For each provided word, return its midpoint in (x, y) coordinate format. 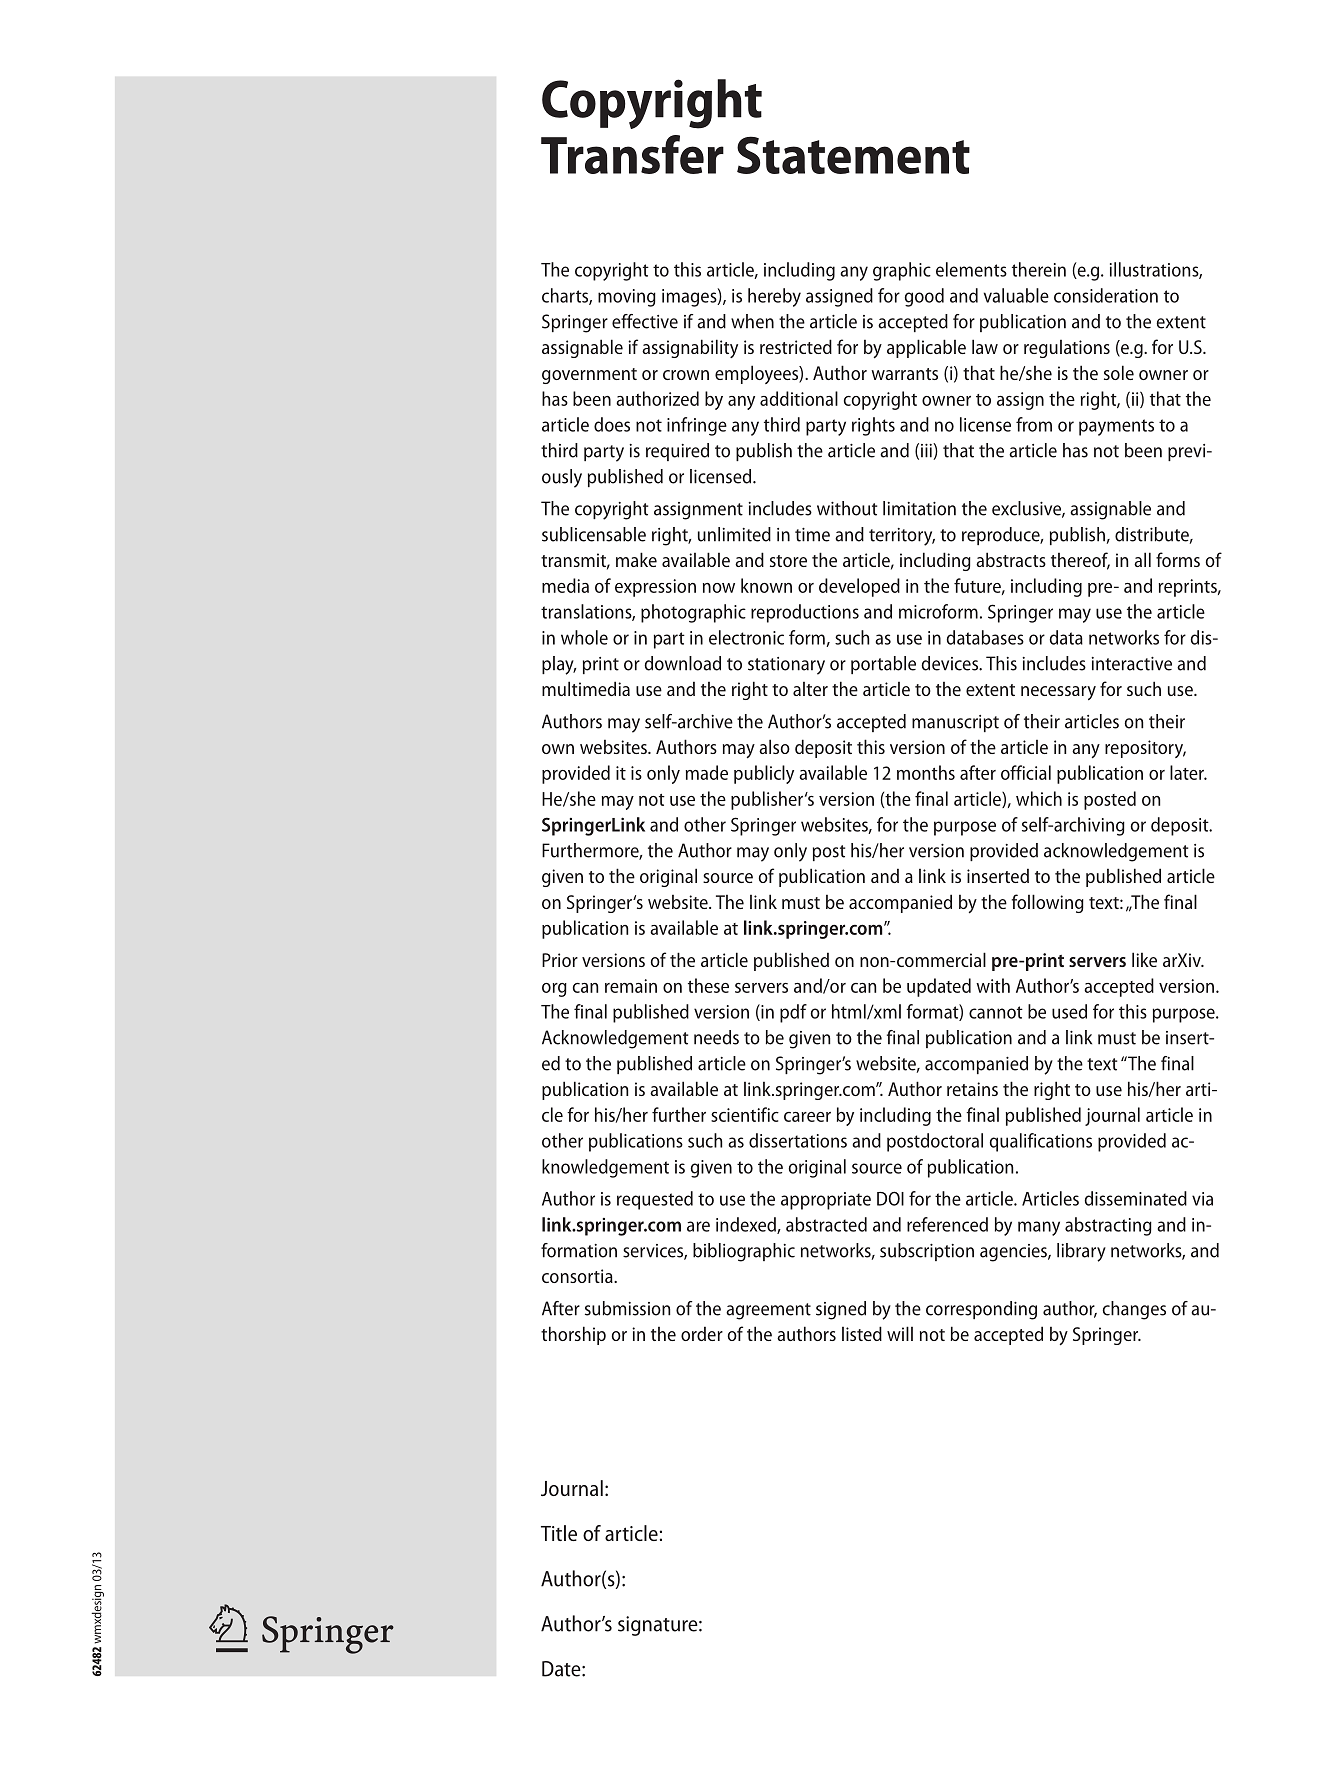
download (682, 663)
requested (655, 1200)
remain (631, 986)
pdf (793, 1013)
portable (883, 665)
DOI (890, 1198)
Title (559, 1533)
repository (1145, 749)
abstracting (1108, 1226)
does (612, 424)
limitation (919, 508)
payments (1116, 427)
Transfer (632, 154)
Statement (853, 155)
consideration (1106, 295)
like (1144, 959)
